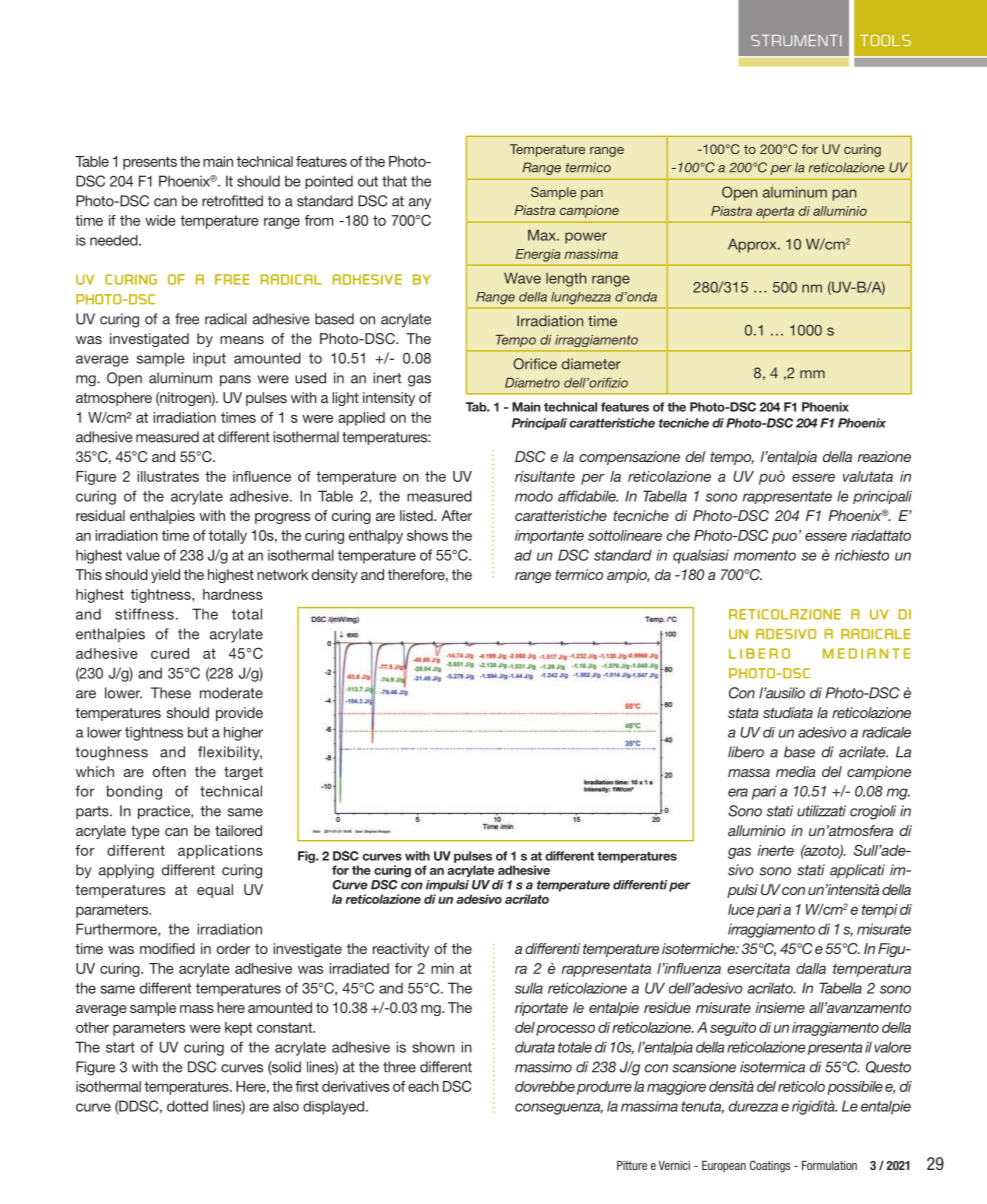 The image size is (987, 1204). Describe the element at coordinates (144, 614) in the screenshot. I see `stiffness` at that location.
